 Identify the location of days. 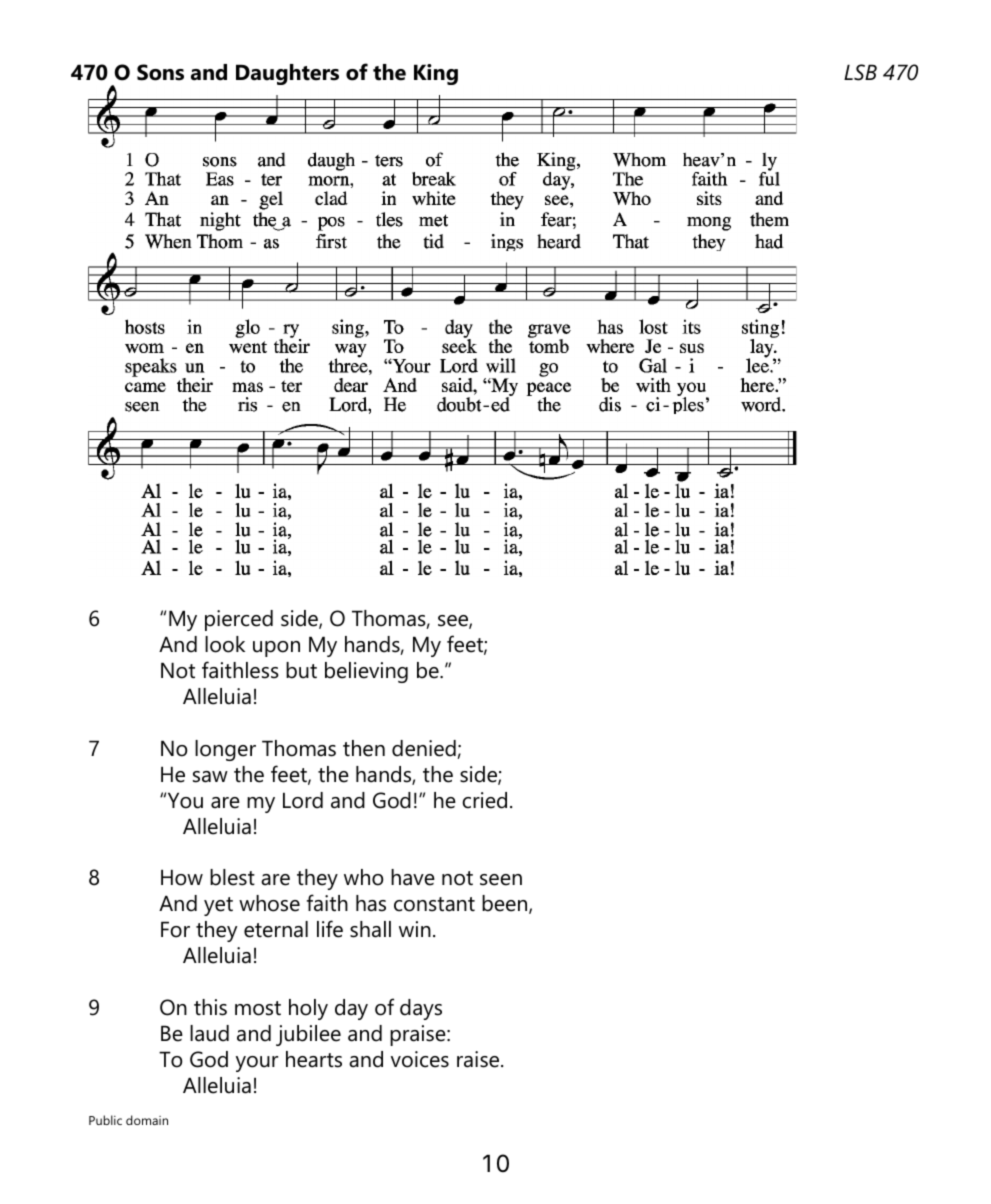
(421, 1009).
